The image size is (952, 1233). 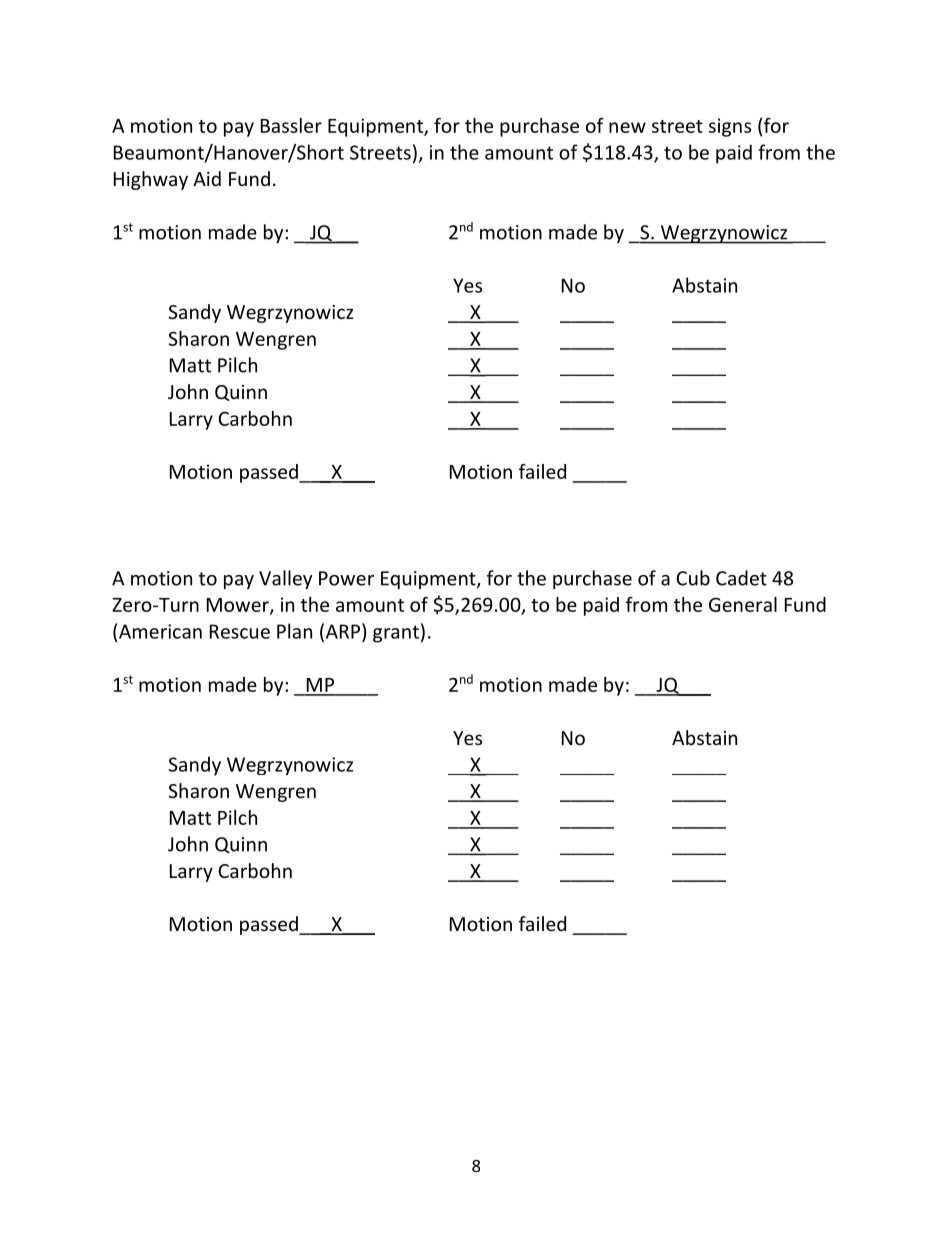 What do you see at coordinates (730, 127) in the document?
I see `signs` at bounding box center [730, 127].
